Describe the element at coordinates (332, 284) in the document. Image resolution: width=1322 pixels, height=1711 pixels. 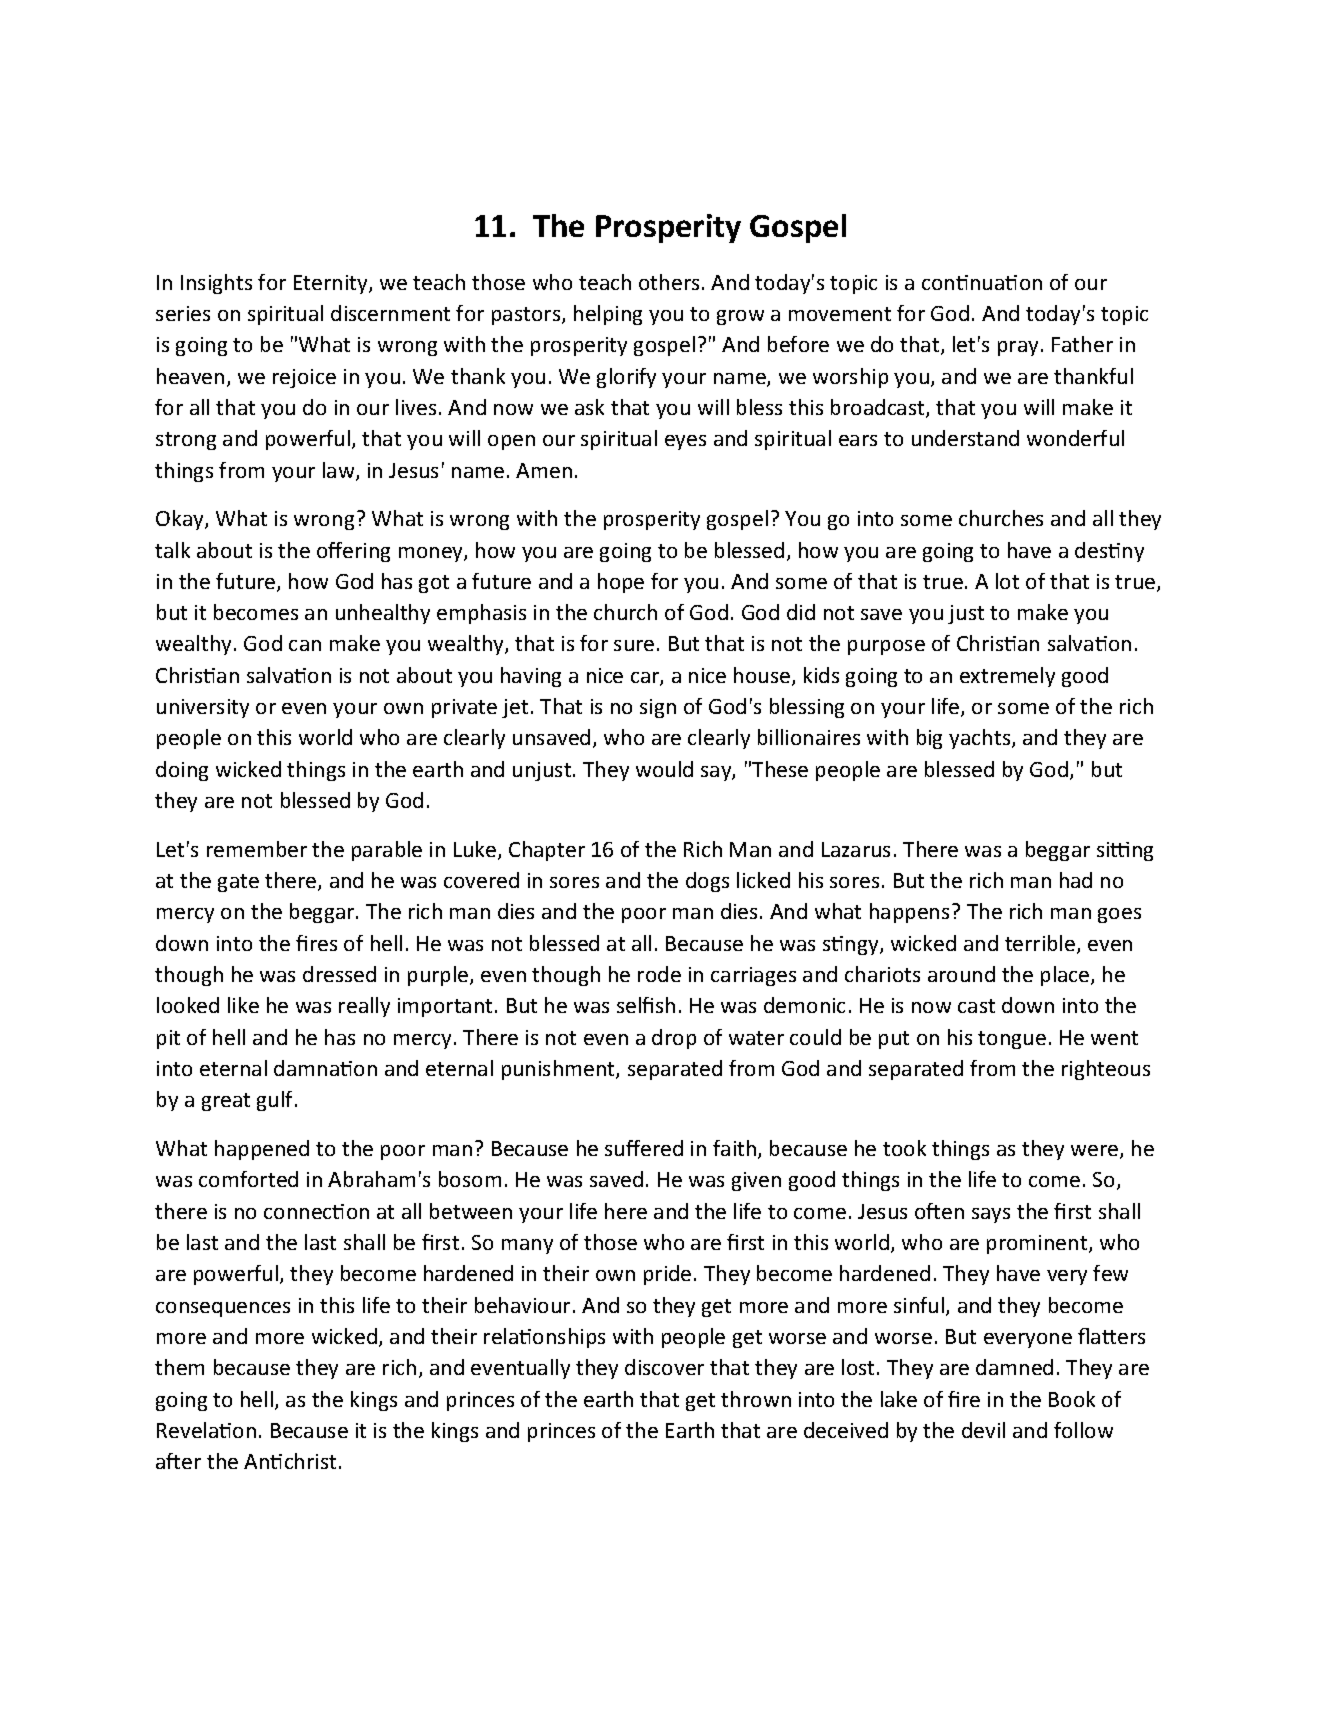
I see `Eternity` at that location.
